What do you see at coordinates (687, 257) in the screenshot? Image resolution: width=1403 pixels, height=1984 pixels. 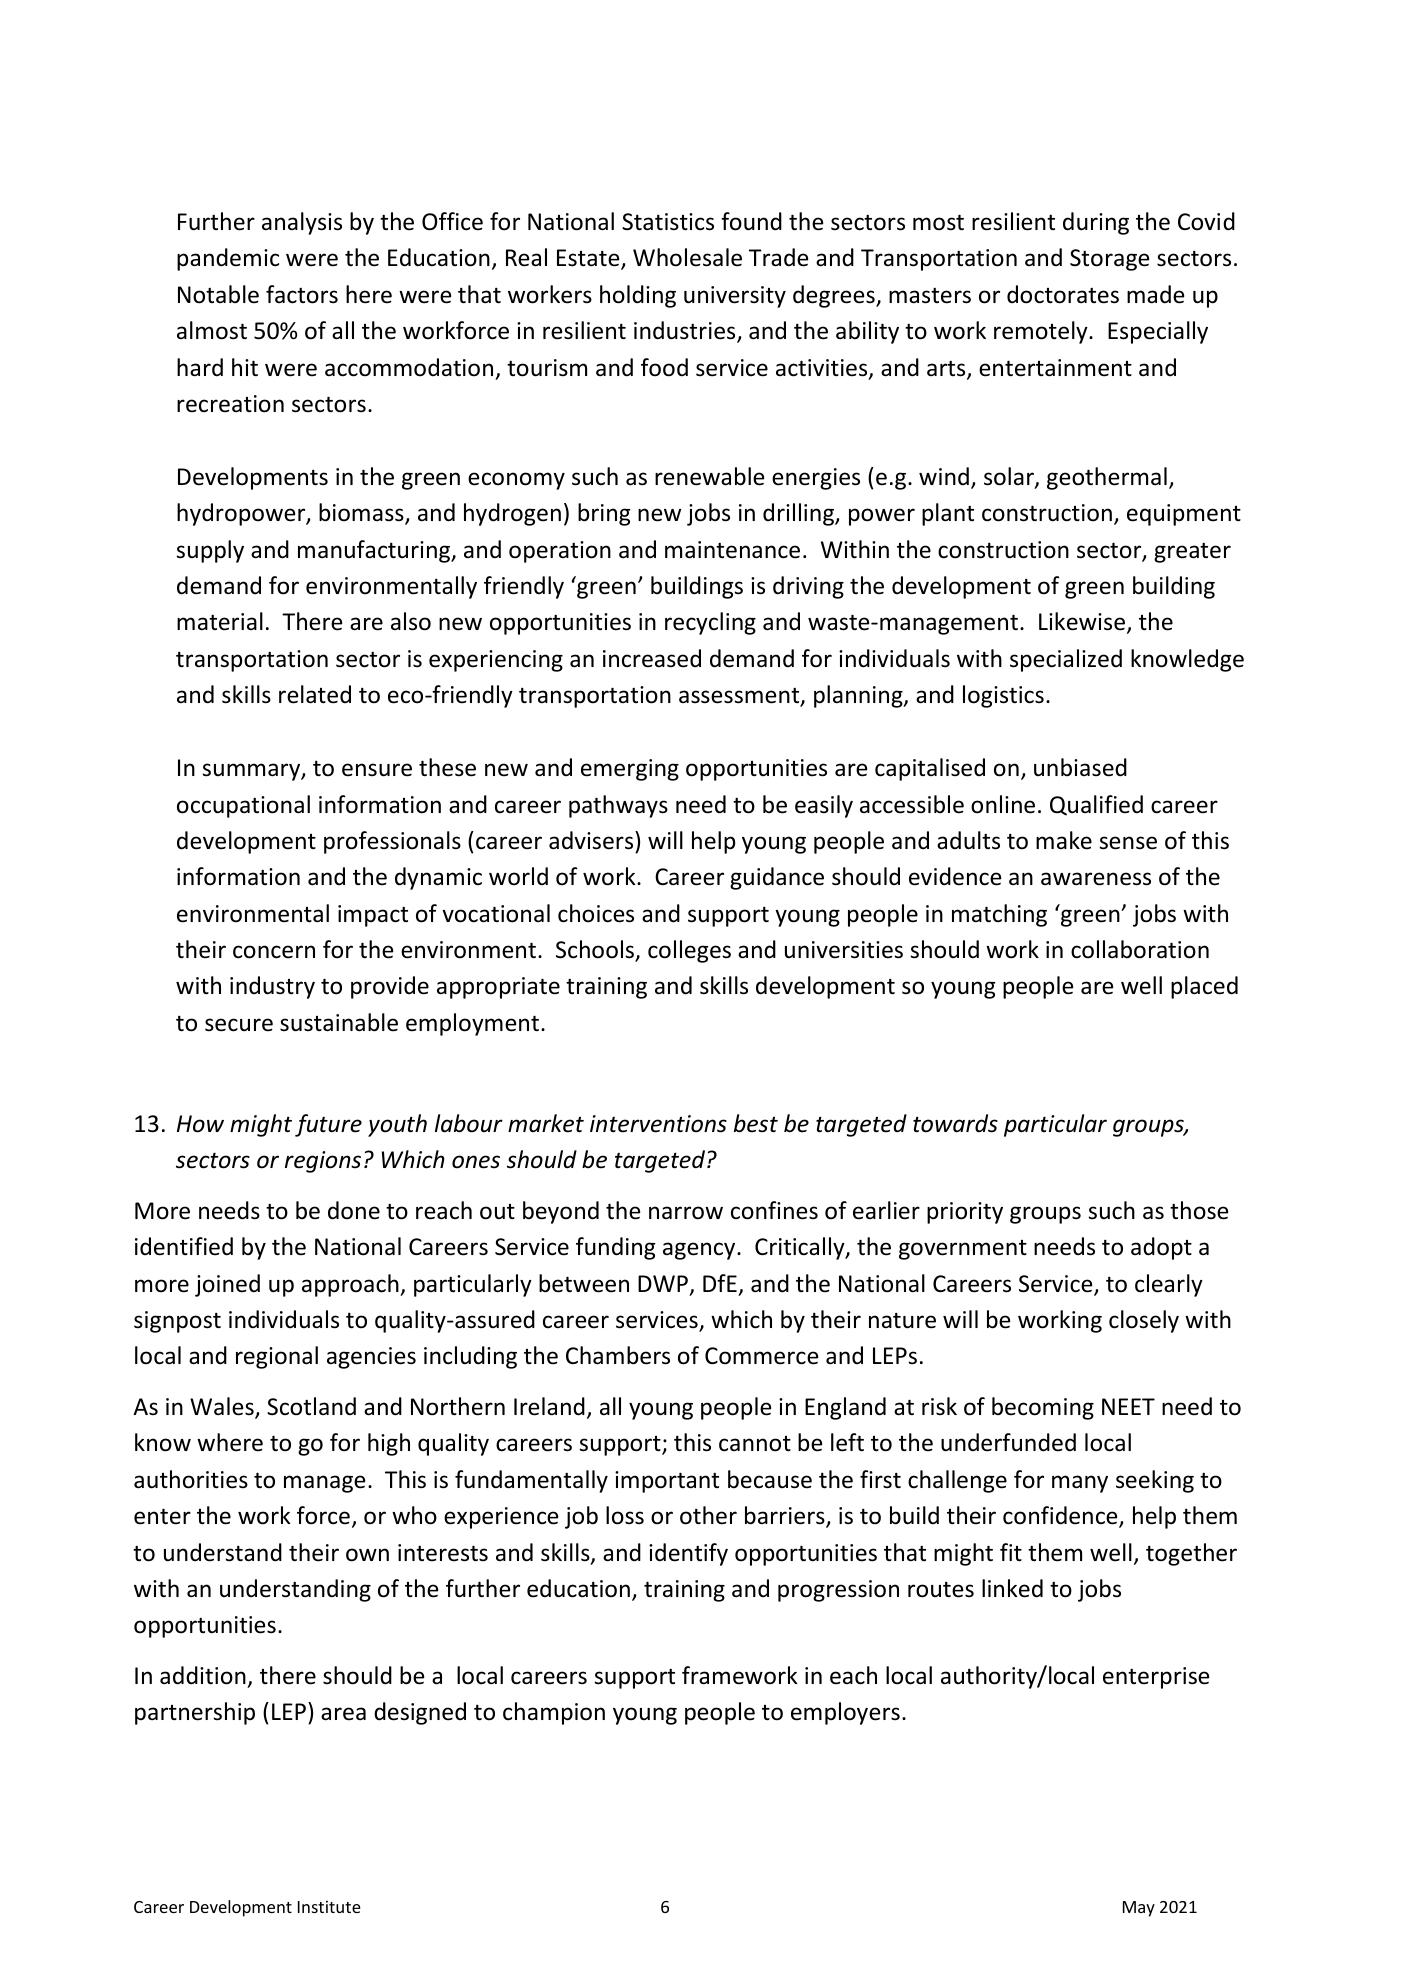 I see `Wholesale` at bounding box center [687, 257].
